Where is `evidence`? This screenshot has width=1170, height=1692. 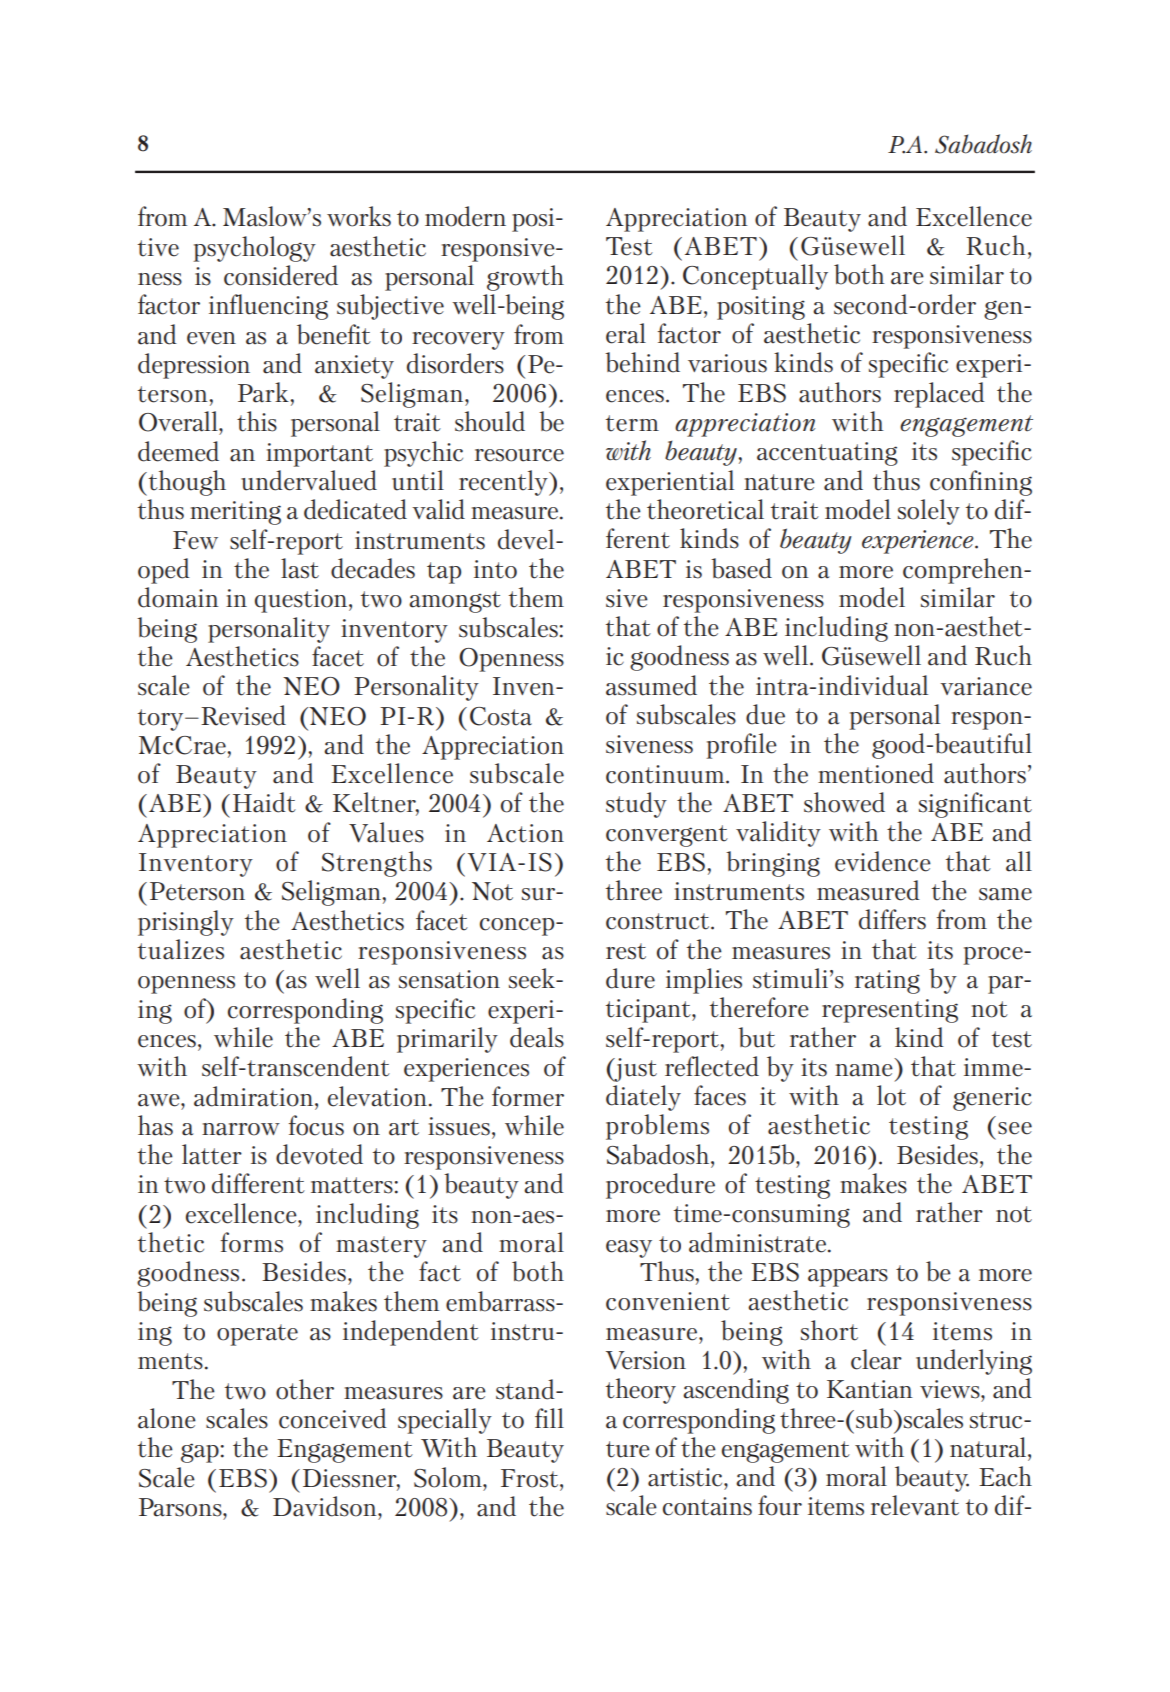 evidence is located at coordinates (883, 861).
